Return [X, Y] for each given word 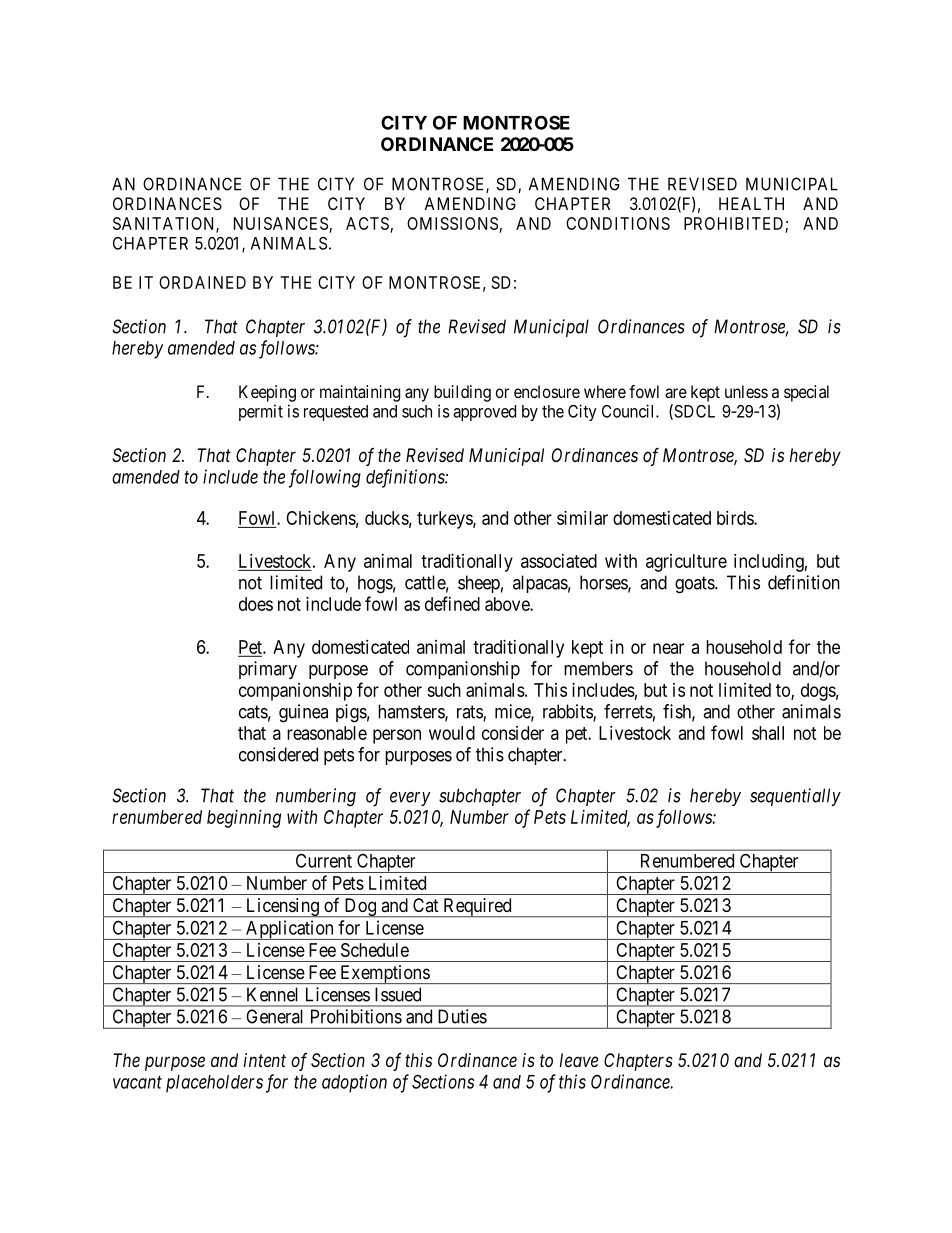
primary [268, 670]
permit [261, 412]
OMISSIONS [452, 223]
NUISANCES [281, 223]
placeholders [214, 1084]
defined [452, 603]
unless [746, 391]
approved [484, 413]
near [668, 648]
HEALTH [751, 203]
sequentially [795, 797]
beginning [244, 819]
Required [477, 908]
